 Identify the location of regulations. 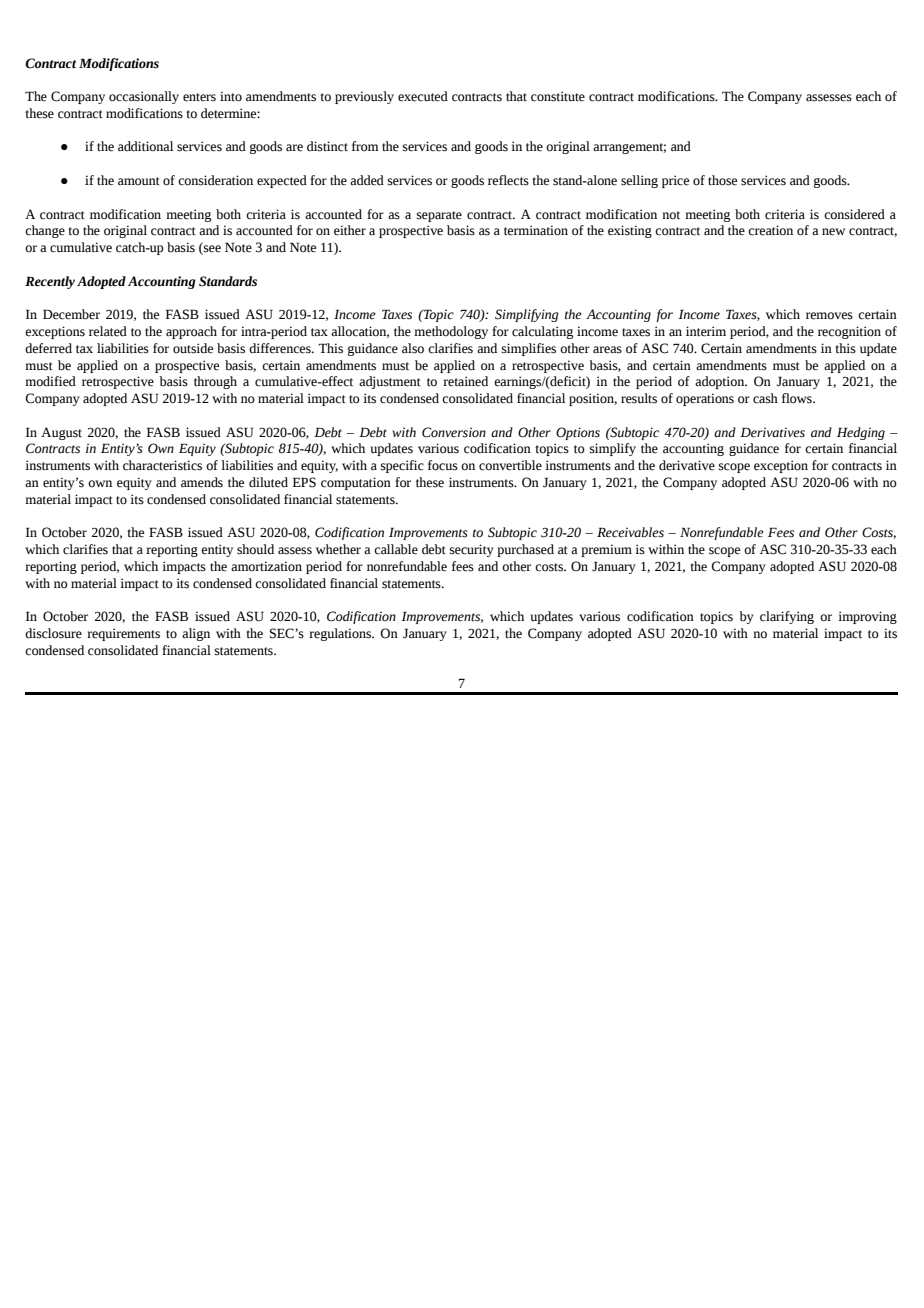
(341, 634).
